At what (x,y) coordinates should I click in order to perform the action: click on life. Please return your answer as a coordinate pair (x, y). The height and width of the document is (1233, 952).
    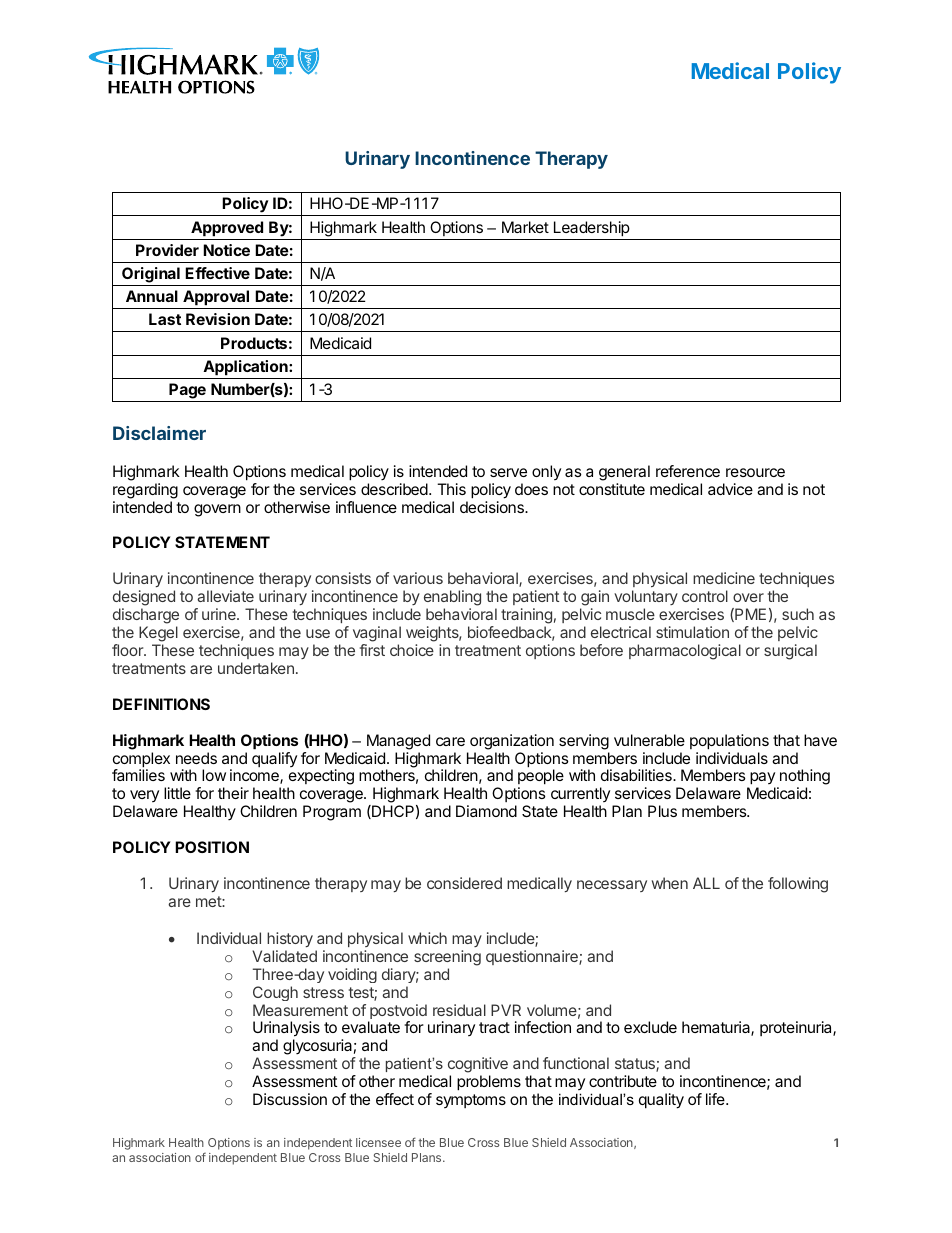
    Looking at the image, I should click on (716, 1099).
